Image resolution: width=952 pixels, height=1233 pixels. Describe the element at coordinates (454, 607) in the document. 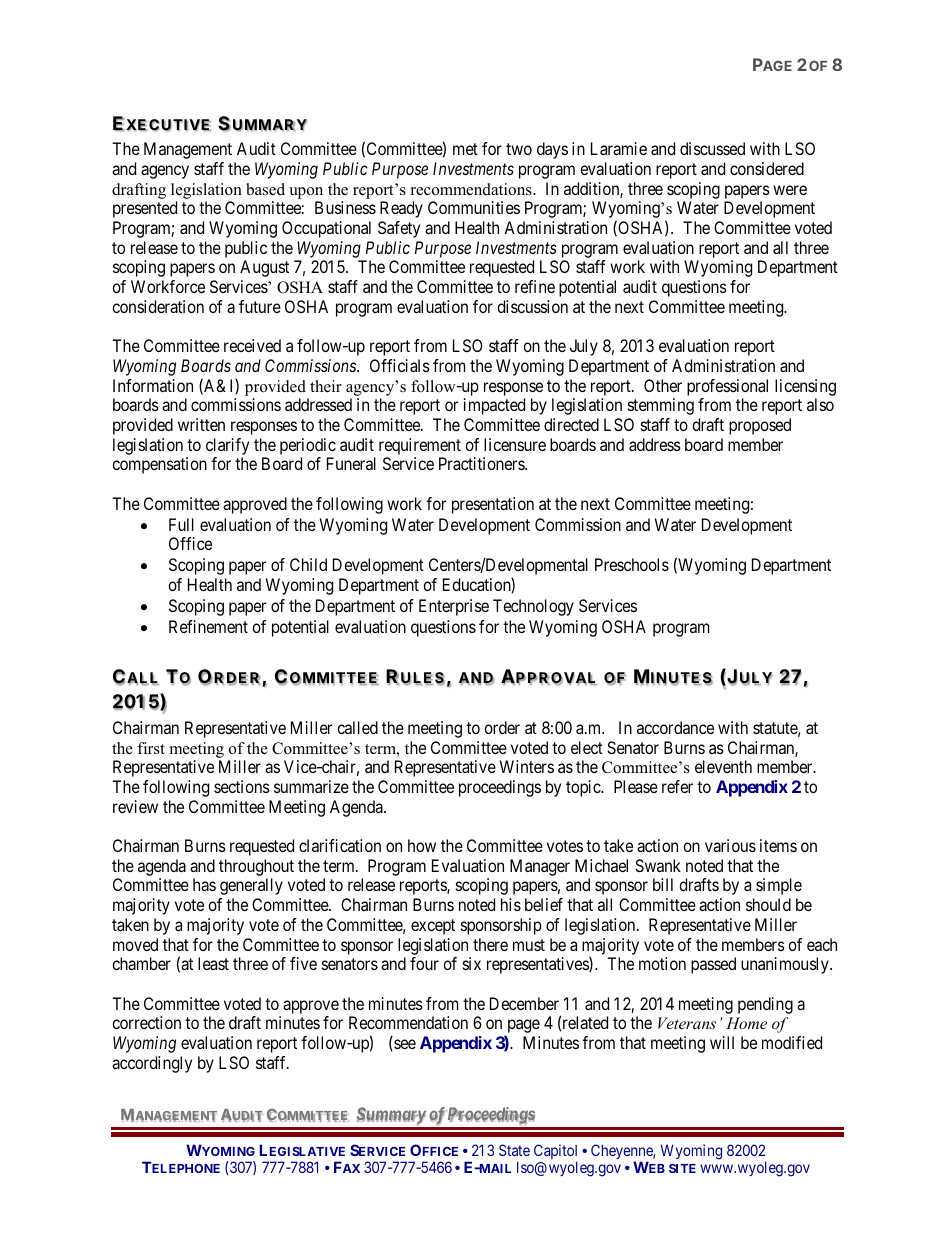

I see `Enterprise` at that location.
